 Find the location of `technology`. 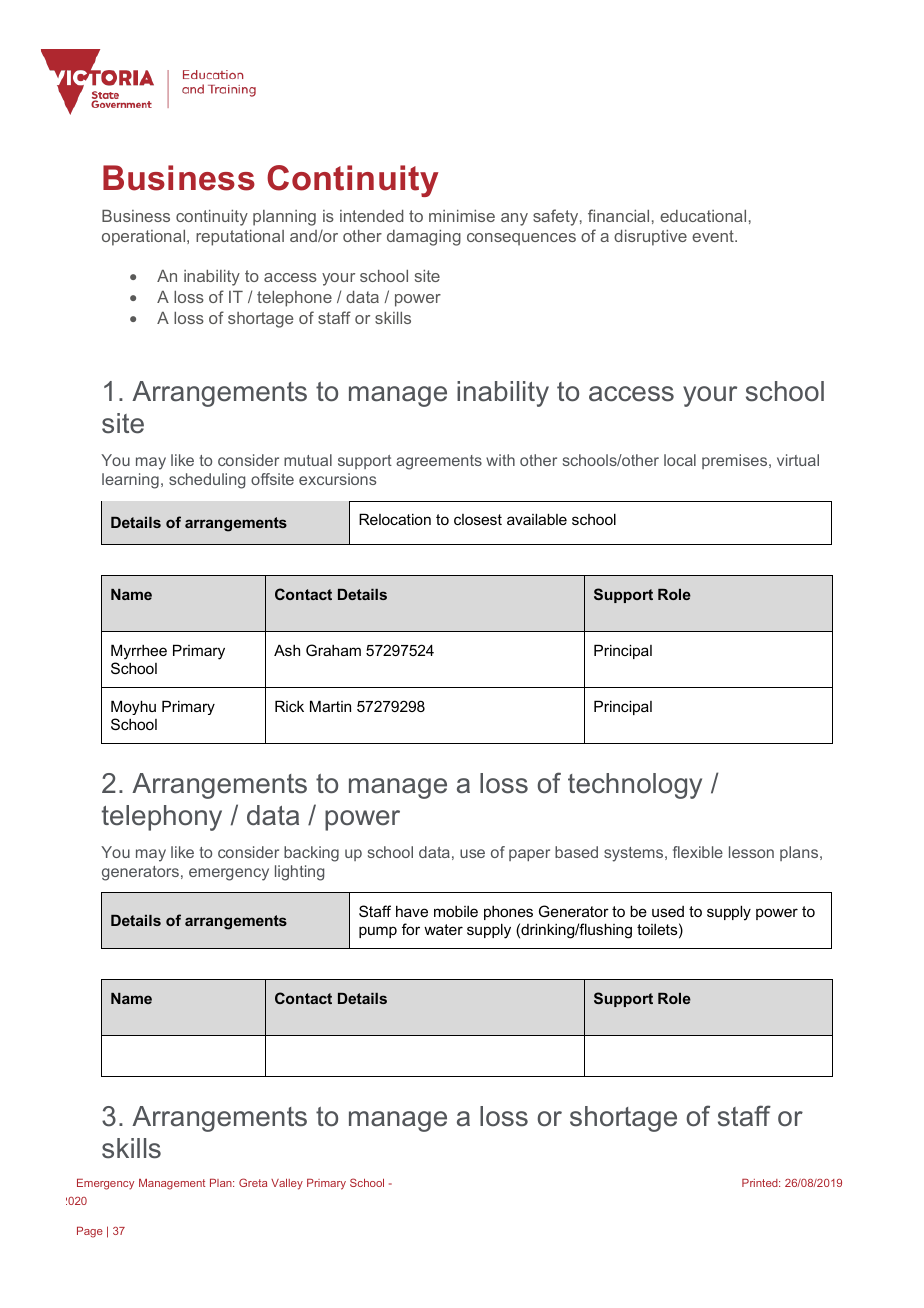

technology is located at coordinates (635, 786).
